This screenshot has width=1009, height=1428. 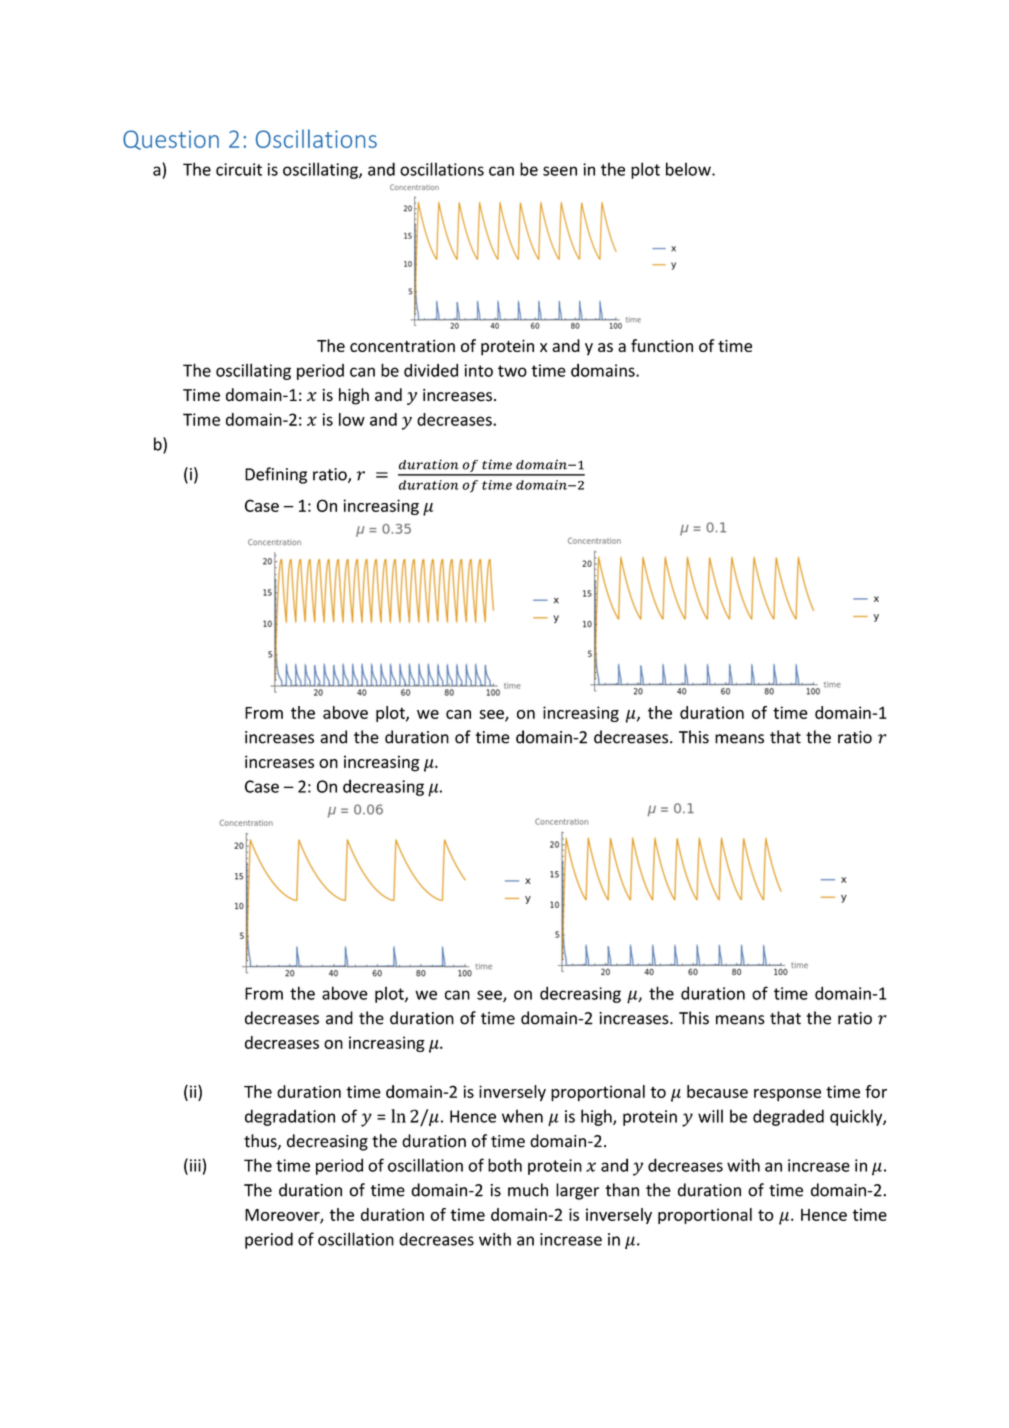 I want to click on below, so click(x=689, y=169).
